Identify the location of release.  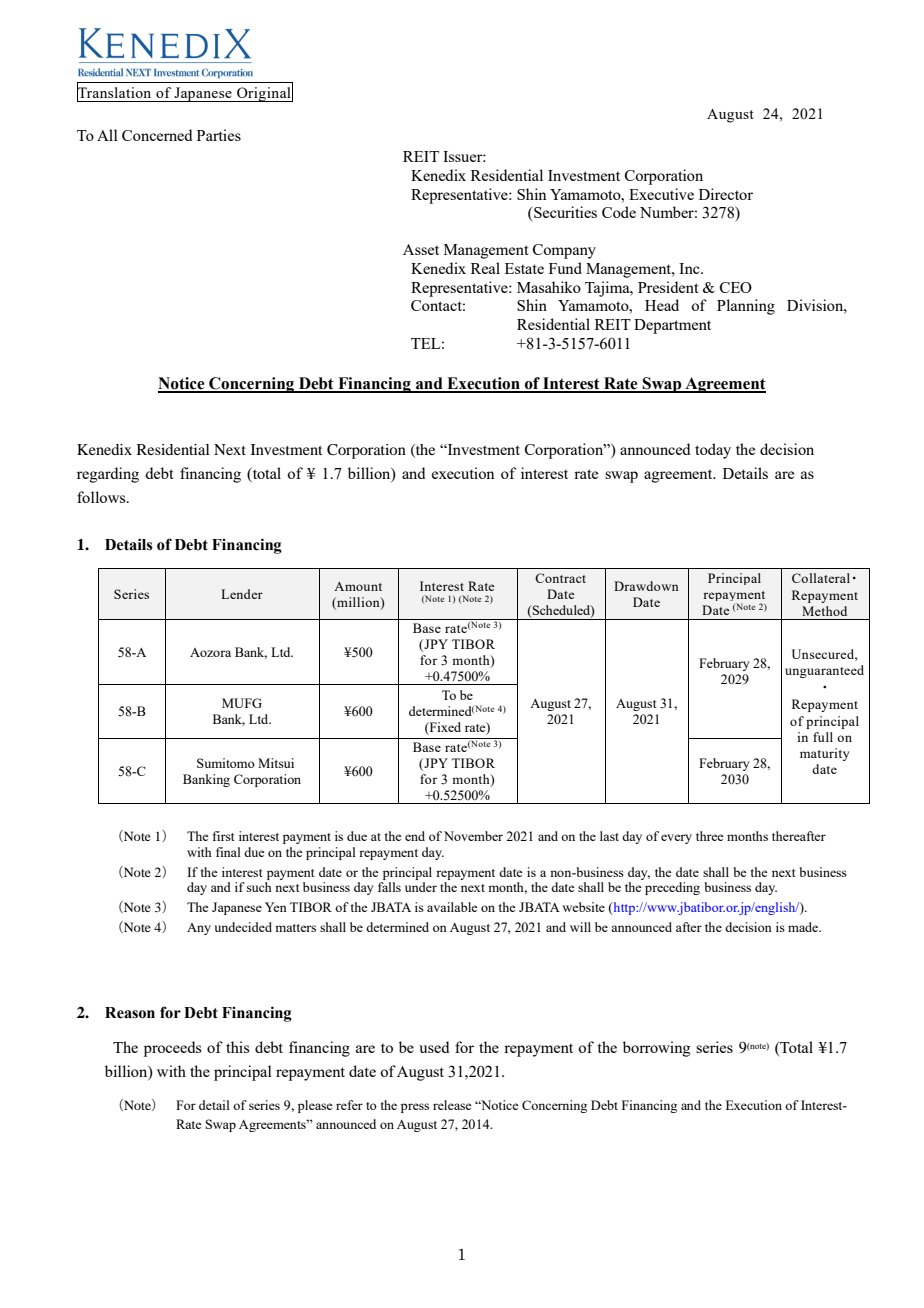
(452, 1105).
